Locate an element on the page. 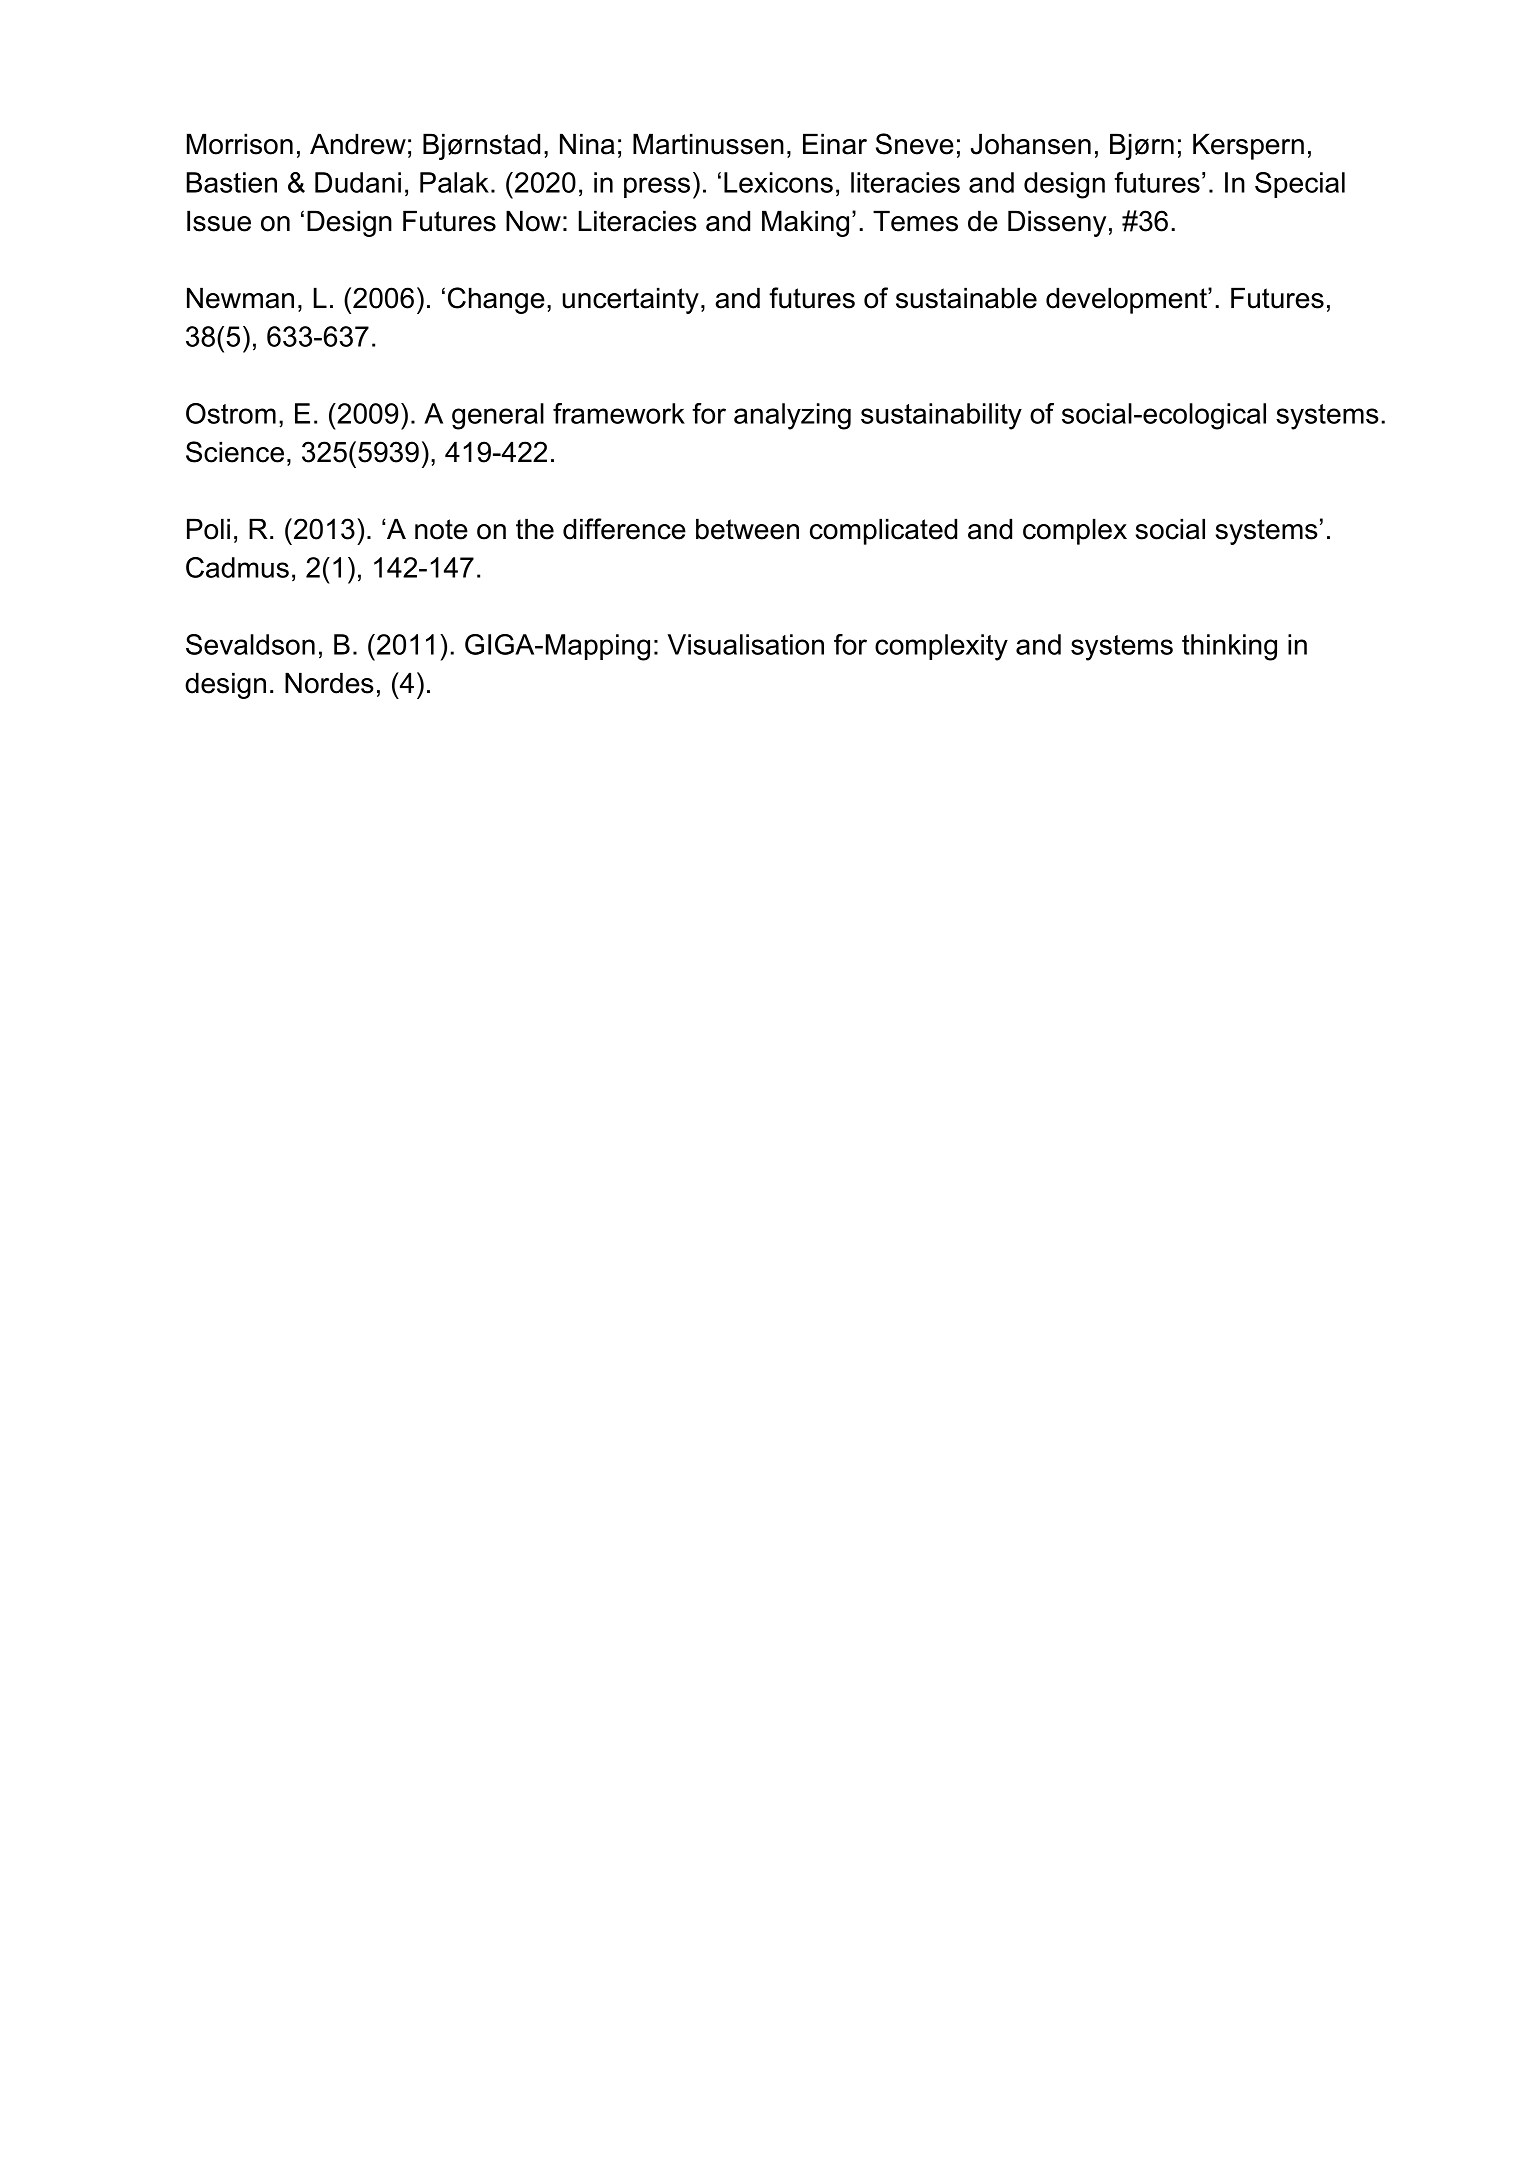 The width and height of the document is (1528, 2162). analyzing is located at coordinates (792, 416).
